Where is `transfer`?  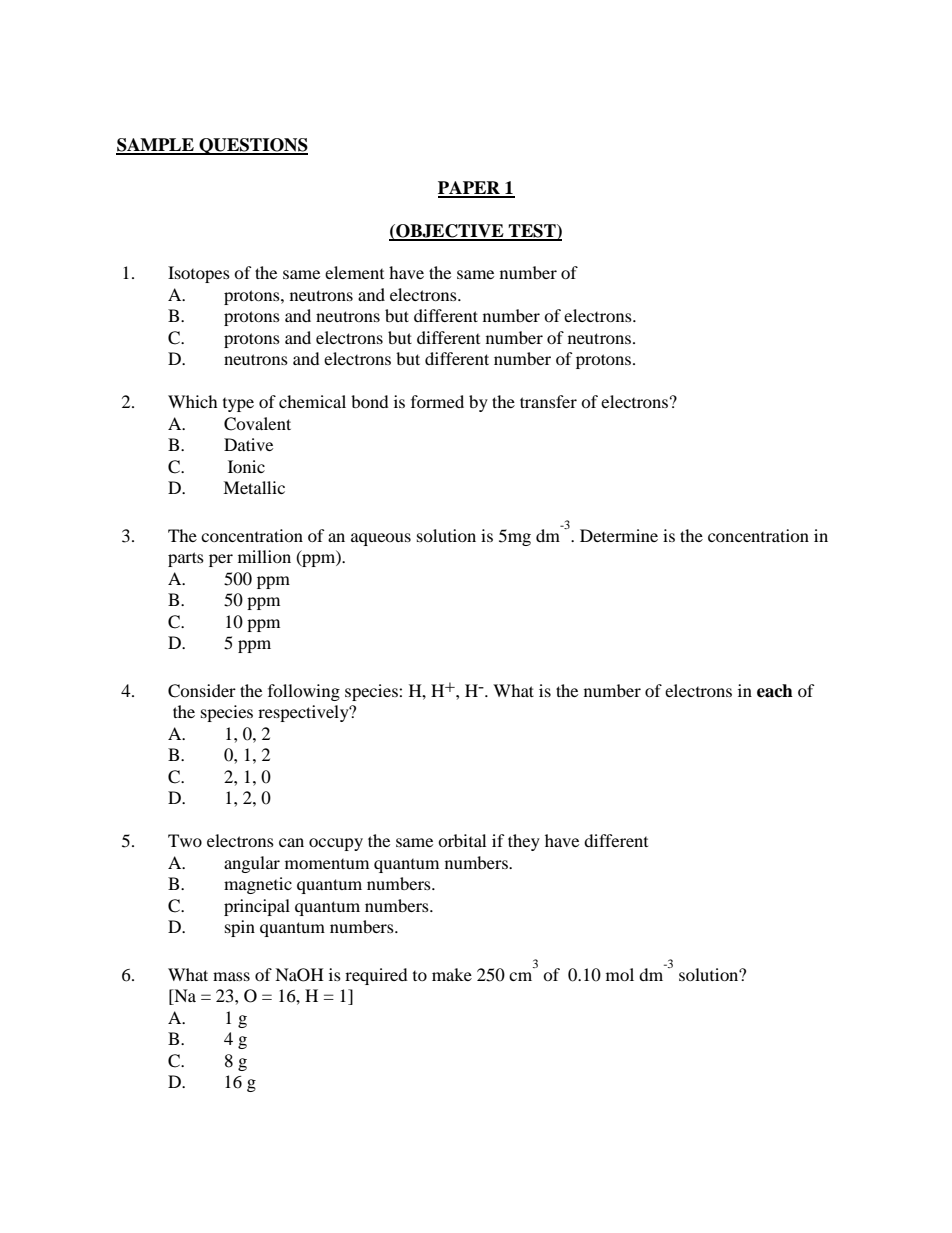 transfer is located at coordinates (548, 401).
